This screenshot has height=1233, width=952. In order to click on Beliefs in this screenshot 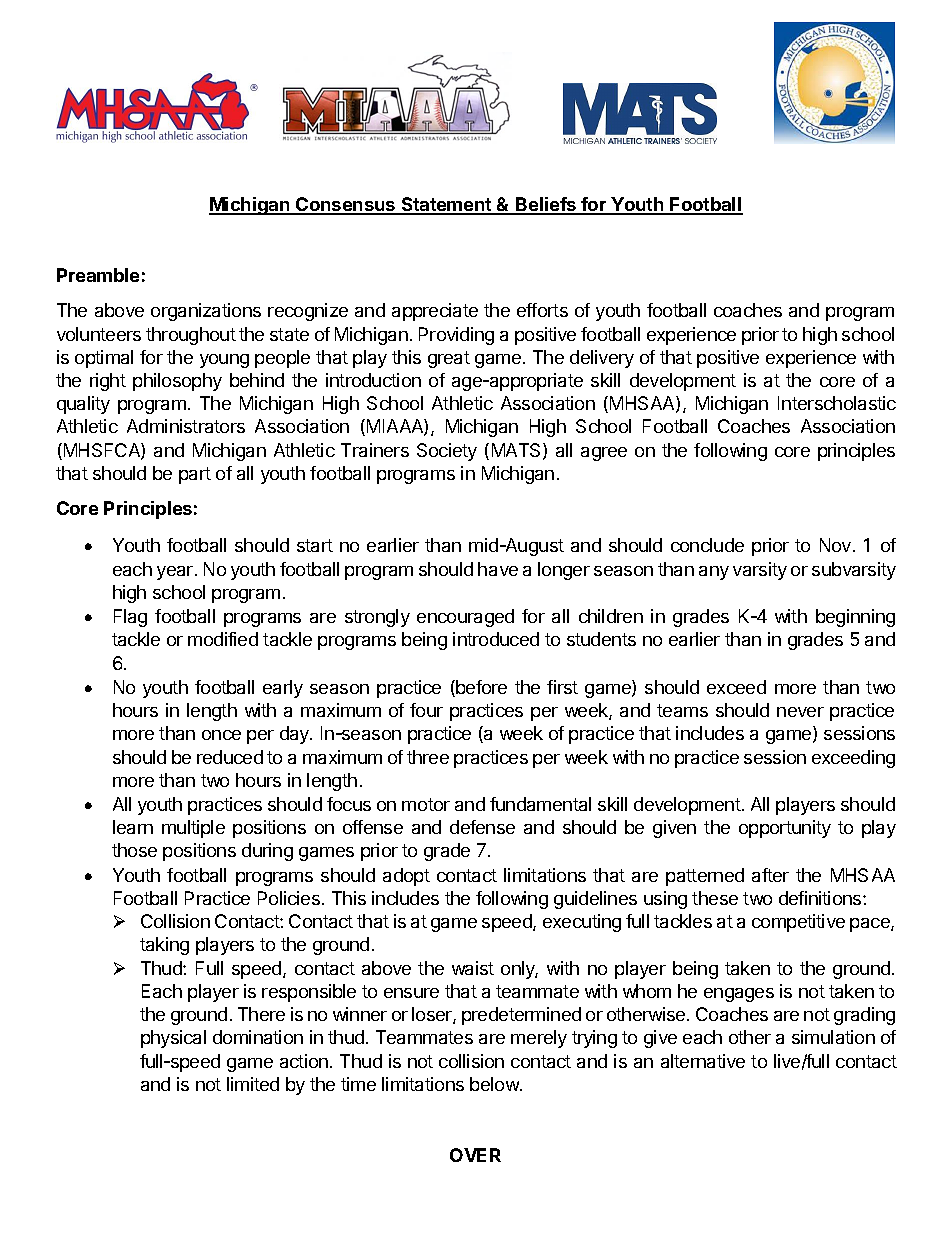, I will do `click(546, 205)`.
